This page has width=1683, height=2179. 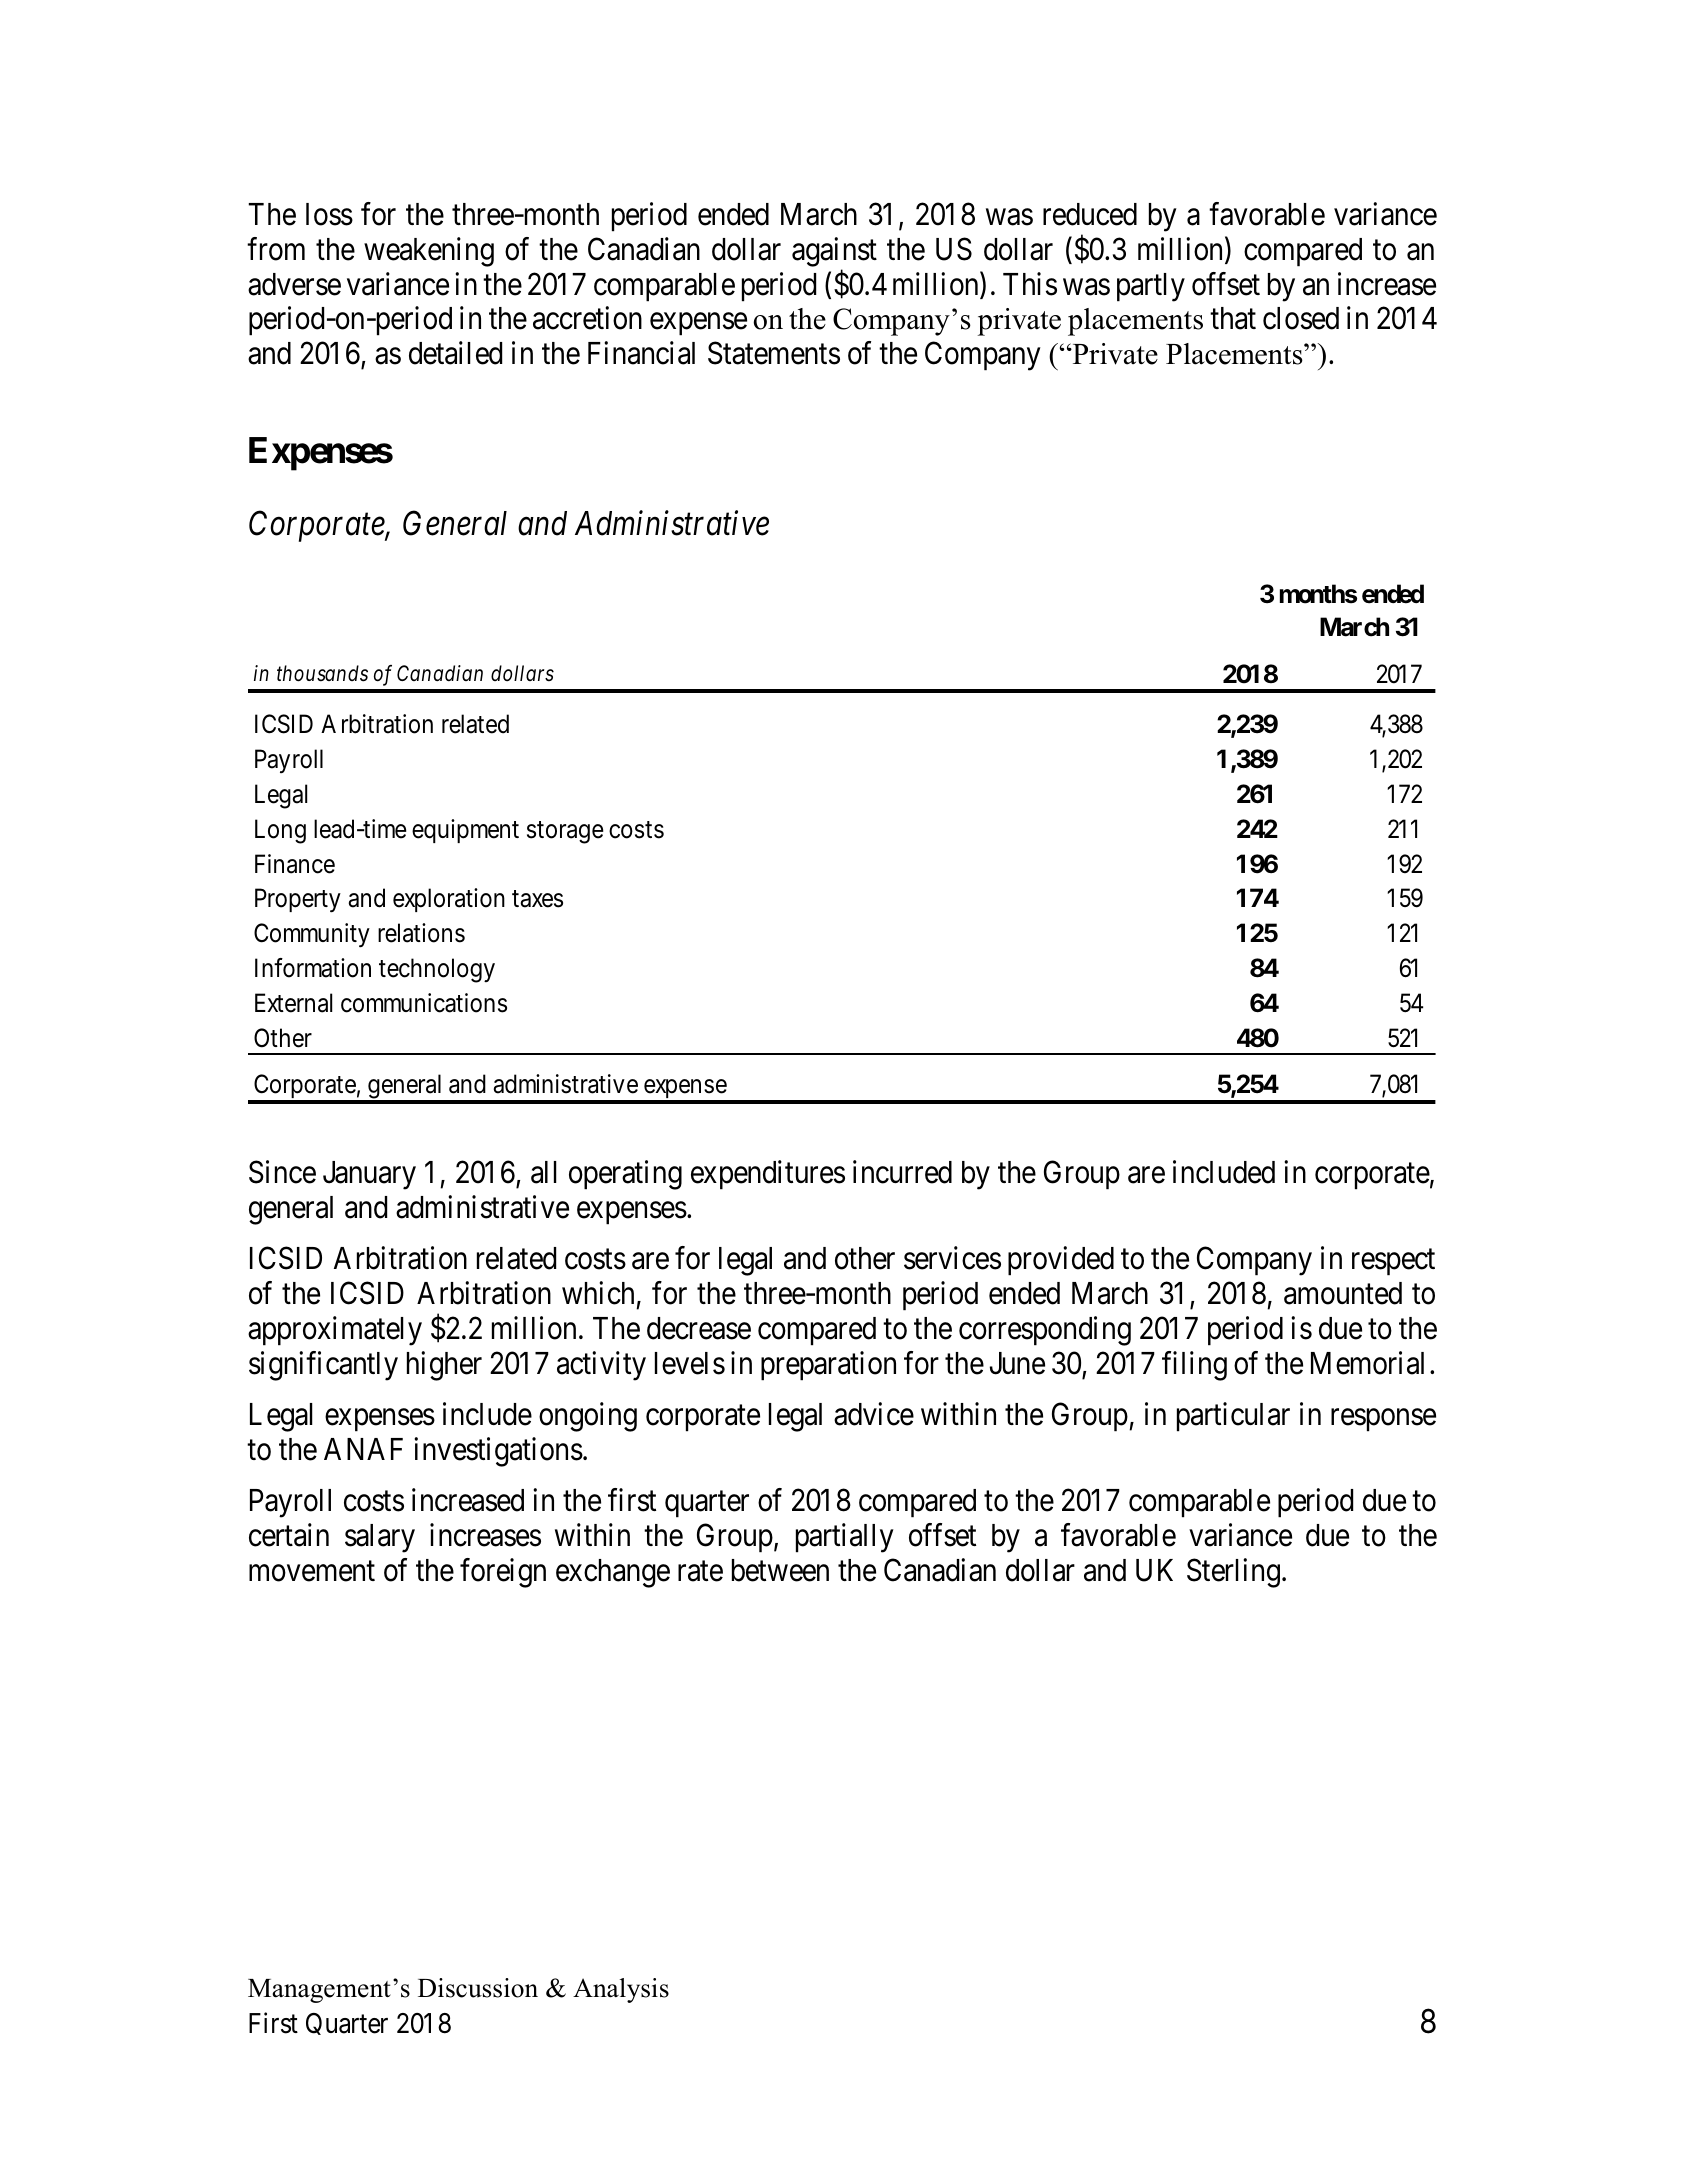 I want to click on weakening, so click(x=429, y=252).
